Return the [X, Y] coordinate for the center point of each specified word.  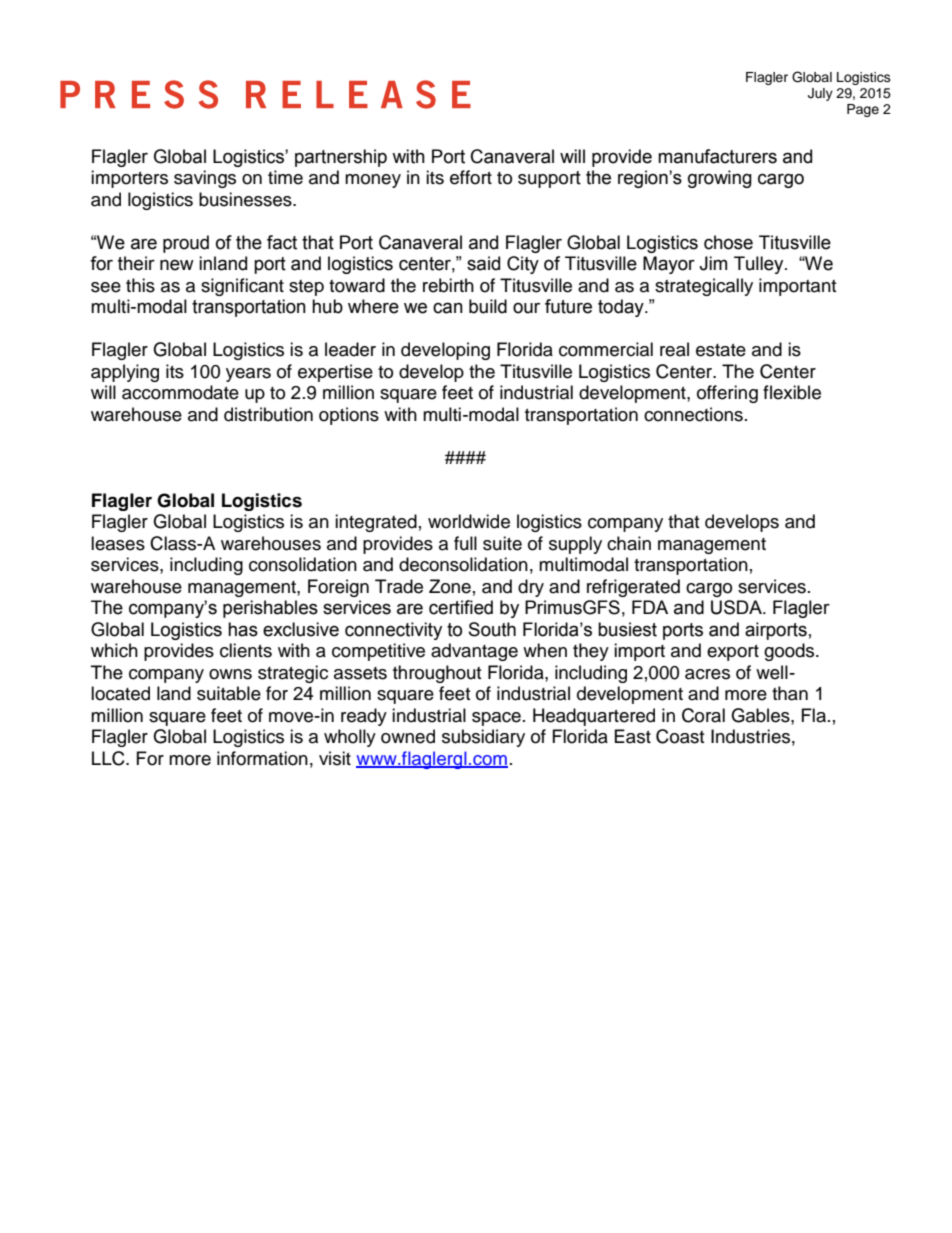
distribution [268, 414]
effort [471, 177]
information [262, 758]
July [820, 94]
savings [205, 179]
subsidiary [483, 738]
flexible [792, 392]
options [349, 416]
